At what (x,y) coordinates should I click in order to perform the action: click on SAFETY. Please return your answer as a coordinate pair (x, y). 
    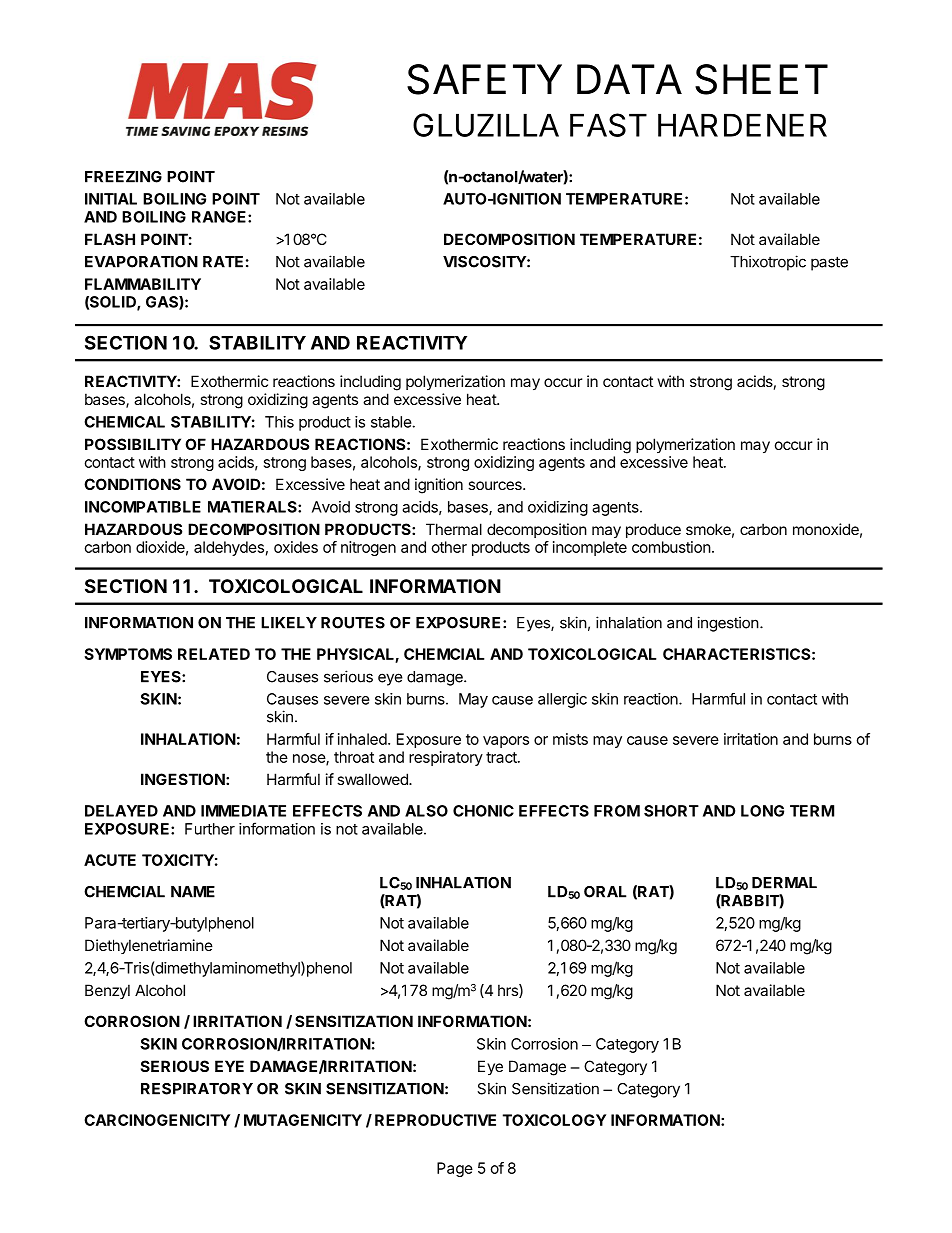
    Looking at the image, I should click on (484, 79).
